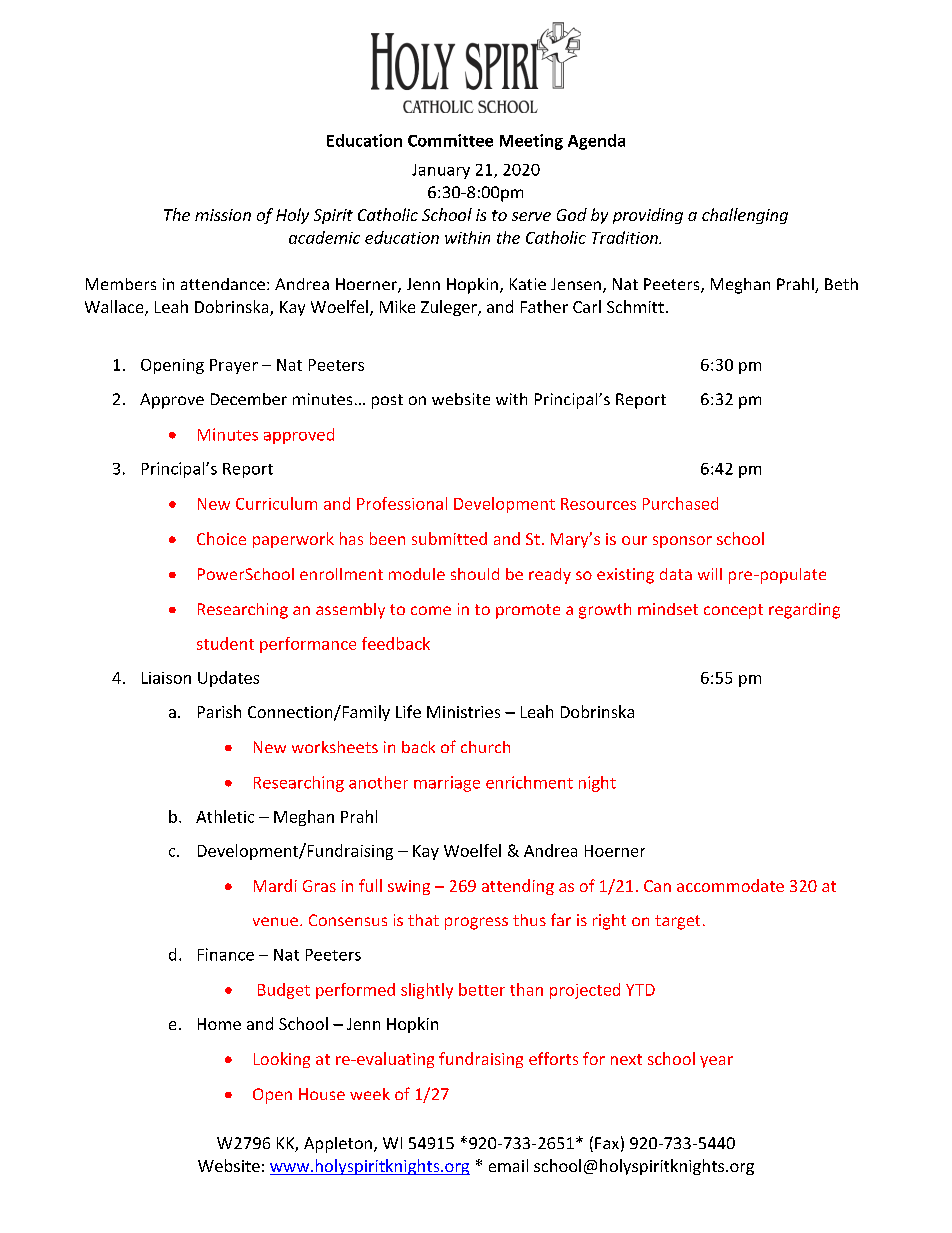 Image resolution: width=952 pixels, height=1233 pixels. Describe the element at coordinates (518, 887) in the screenshot. I see `attending` at that location.
